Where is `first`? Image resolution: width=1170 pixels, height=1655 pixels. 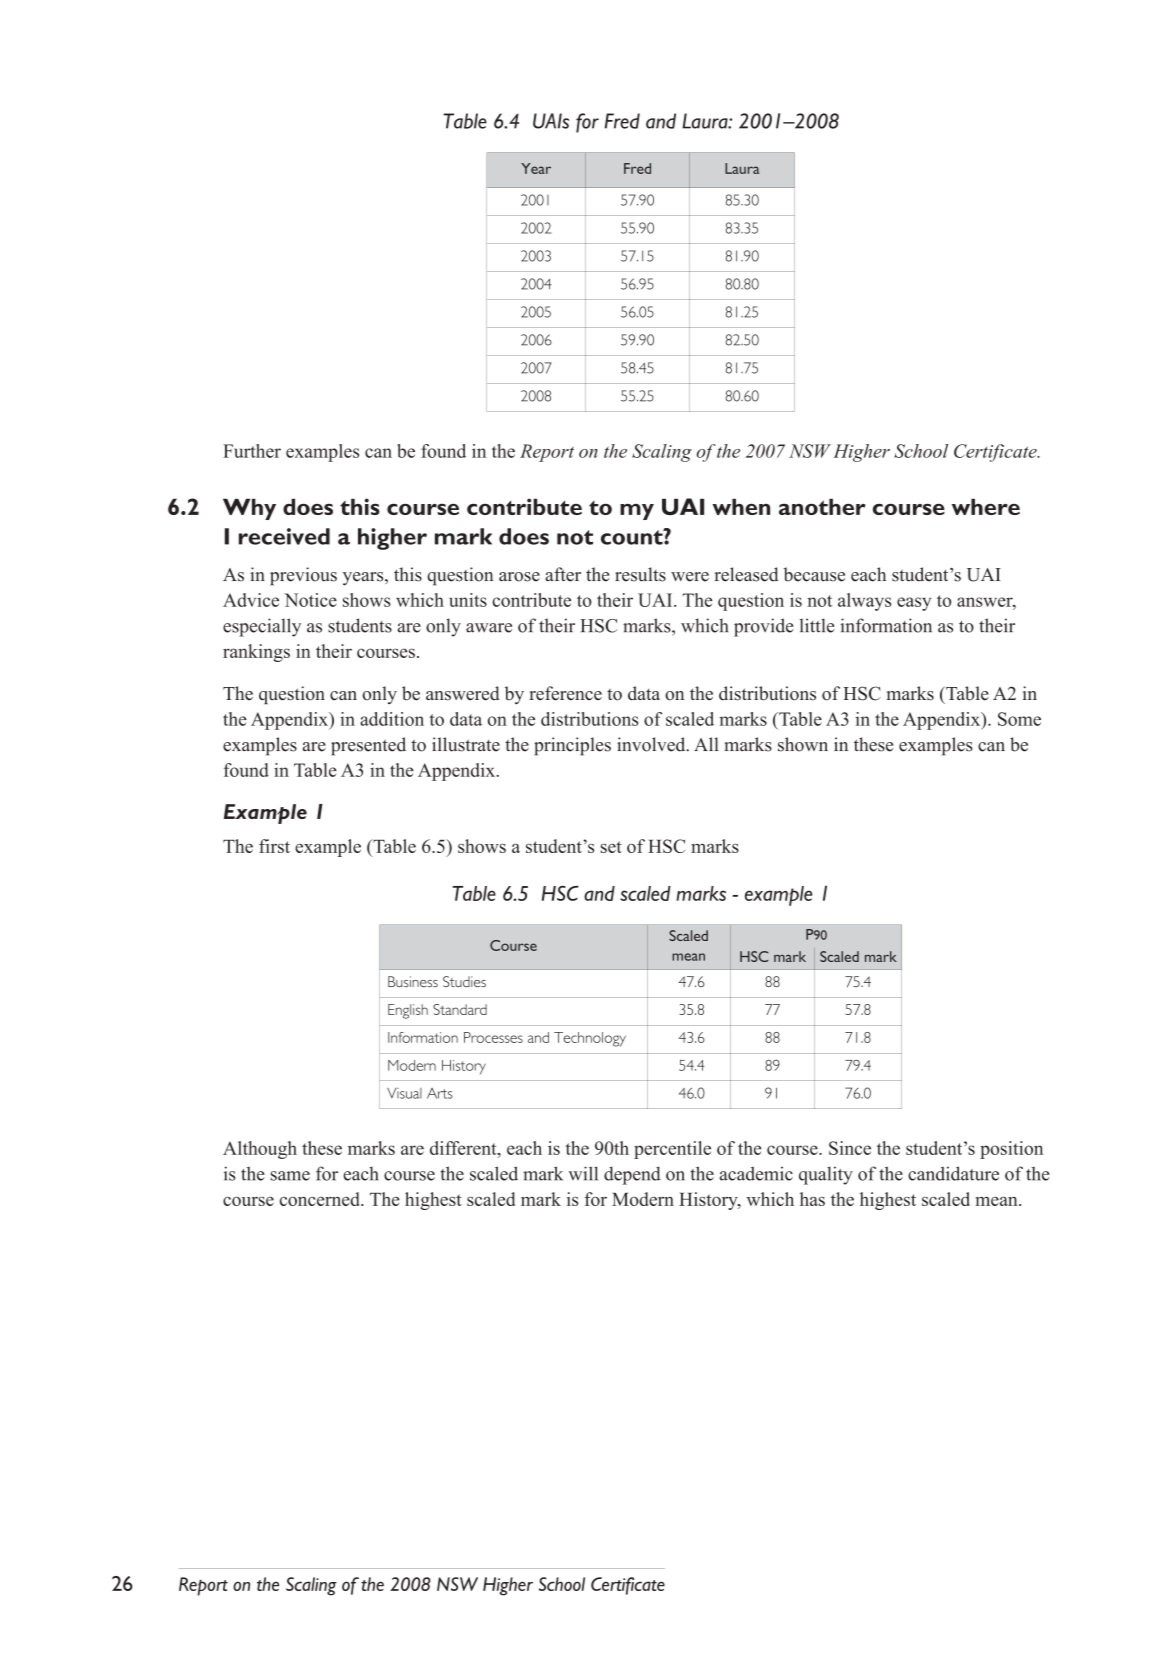 first is located at coordinates (274, 846).
